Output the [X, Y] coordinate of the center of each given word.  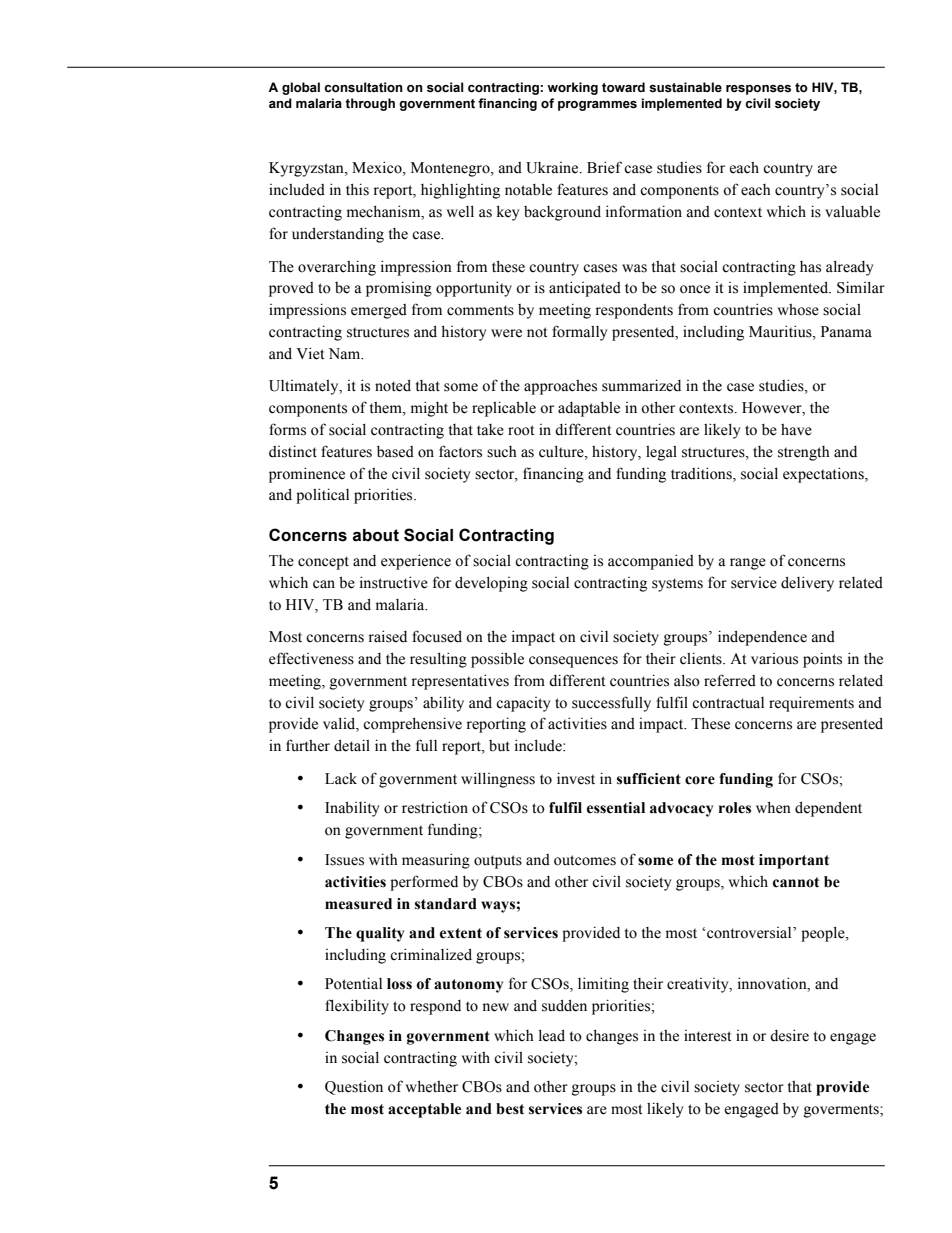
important [794, 861]
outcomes [585, 860]
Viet [310, 353]
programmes [597, 106]
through [370, 104]
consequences [573, 662]
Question [354, 1088]
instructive [394, 582]
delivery [807, 584]
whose [798, 310]
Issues [344, 860]
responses [758, 90]
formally [579, 333]
